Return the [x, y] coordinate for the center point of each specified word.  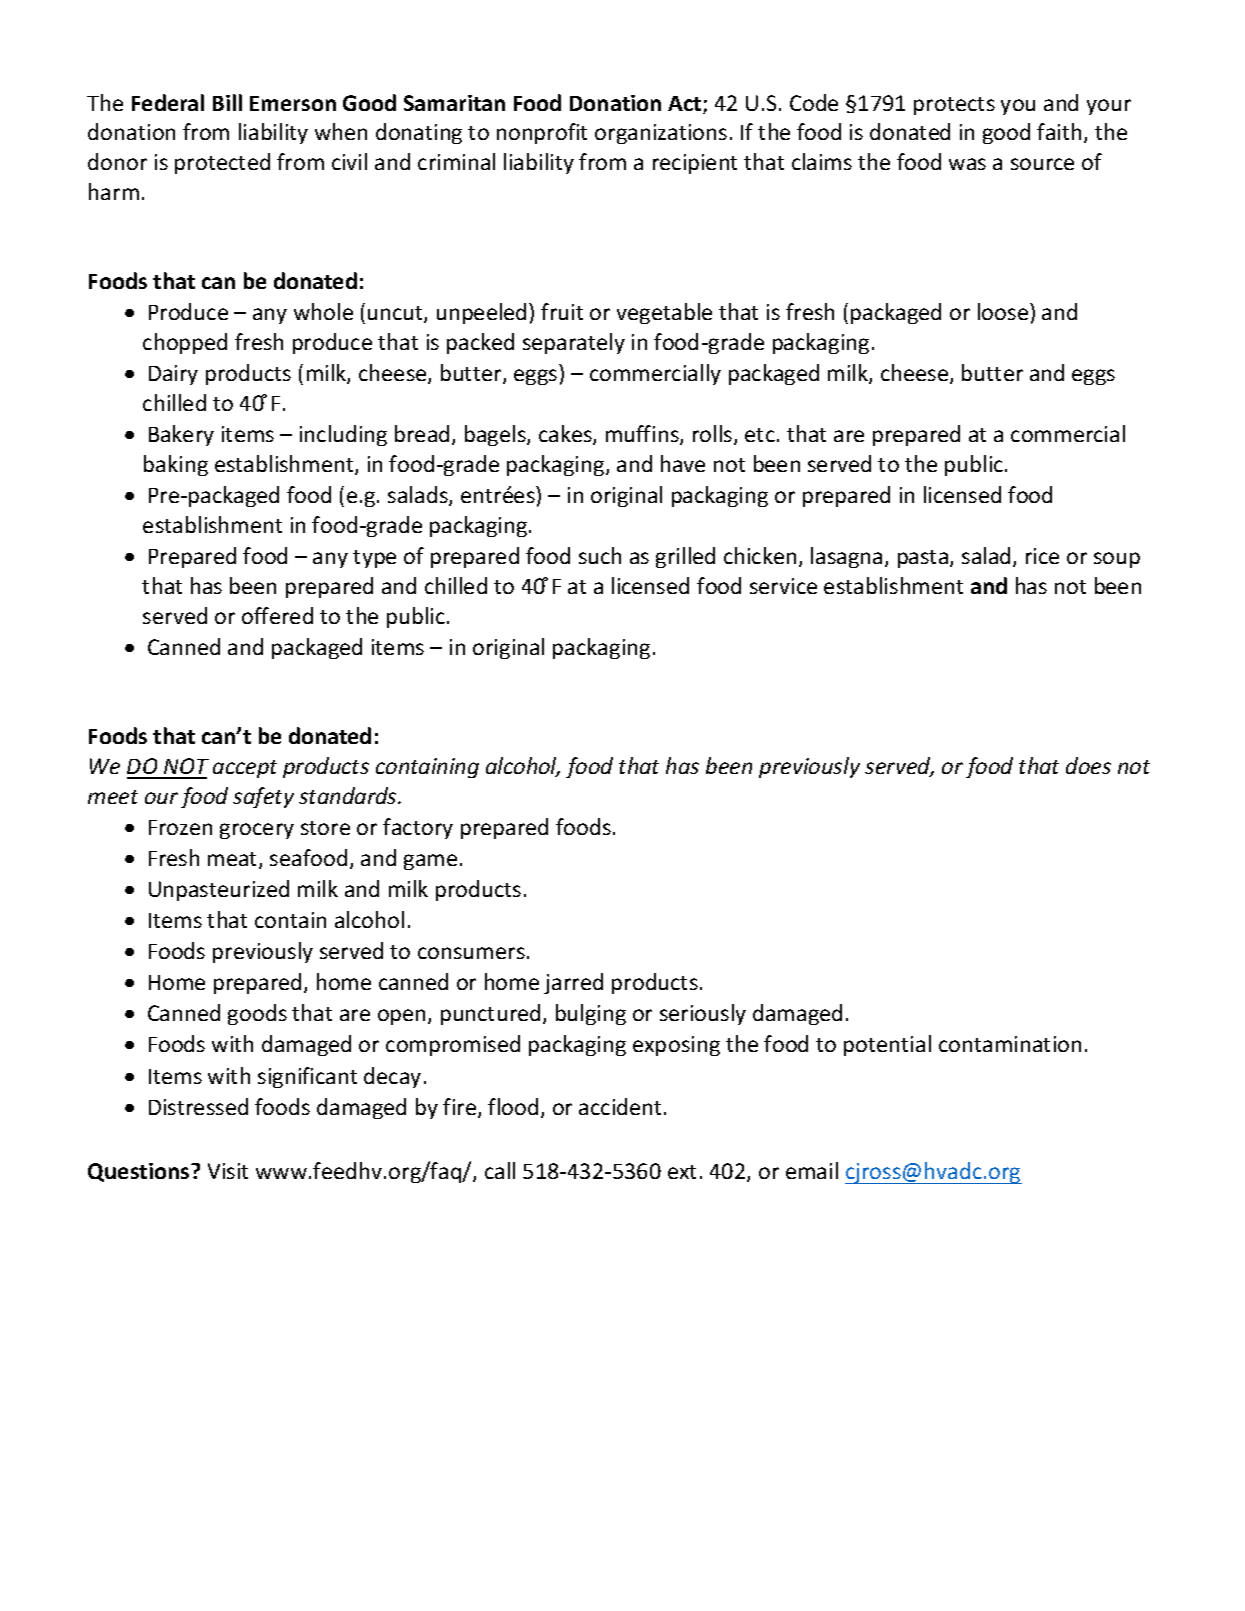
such [600, 555]
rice [1042, 556]
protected [222, 163]
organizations [661, 134]
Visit [228, 1171]
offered [277, 615]
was [967, 164]
